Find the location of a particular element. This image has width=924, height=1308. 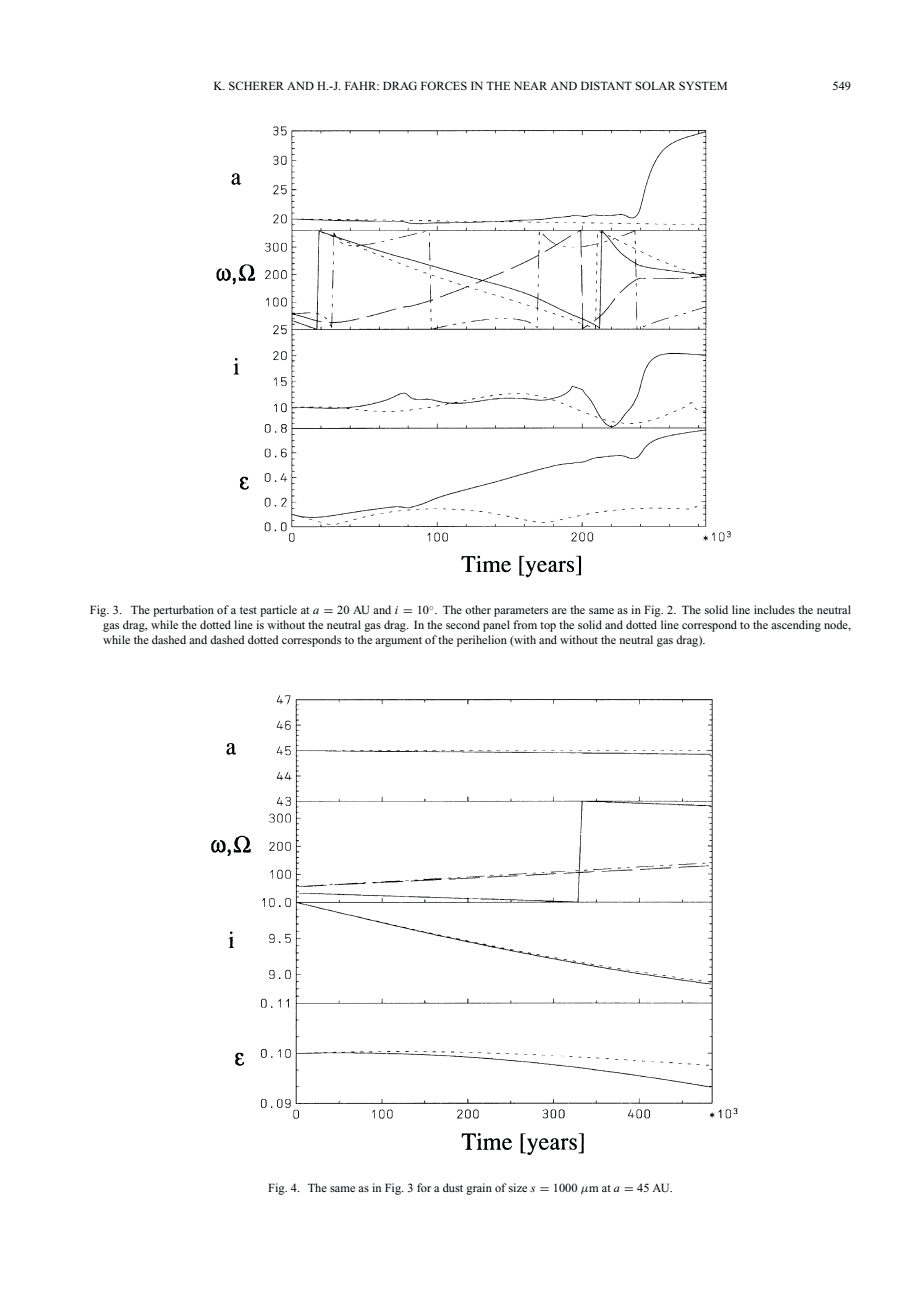

top is located at coordinates (548, 627).
